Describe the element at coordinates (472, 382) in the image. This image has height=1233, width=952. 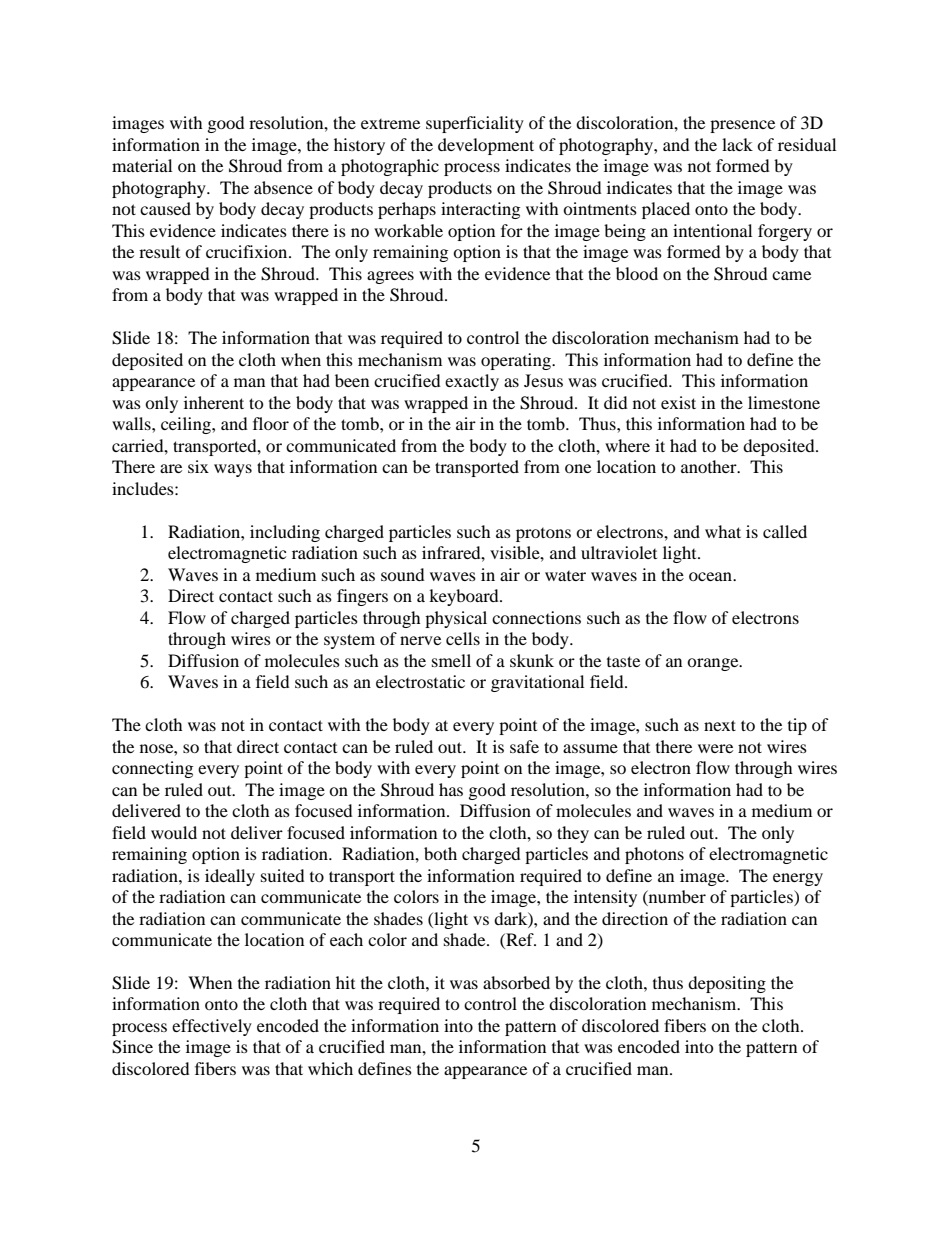
I see `exactly` at that location.
